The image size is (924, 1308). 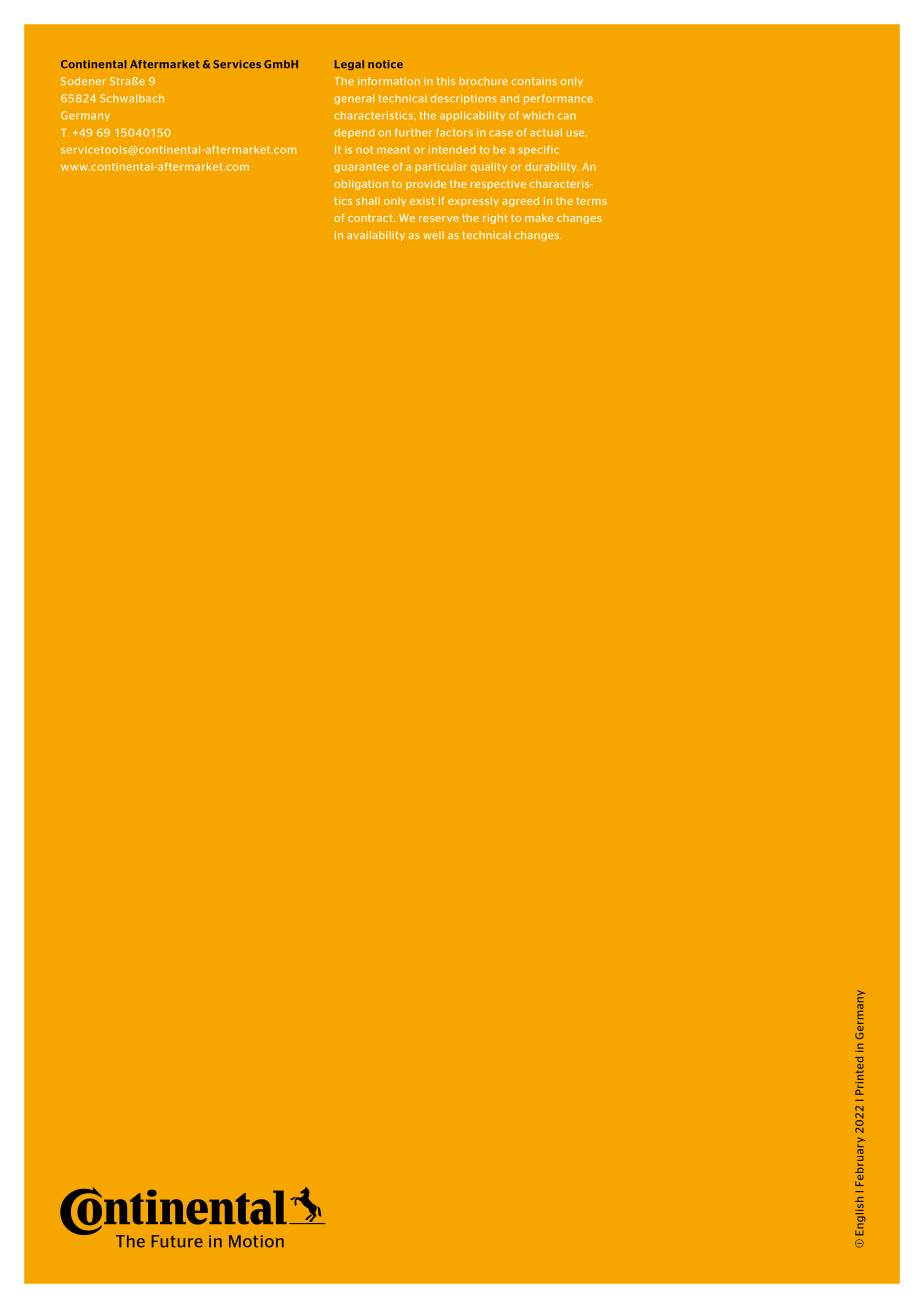 What do you see at coordinates (393, 150) in the page?
I see `meant` at bounding box center [393, 150].
